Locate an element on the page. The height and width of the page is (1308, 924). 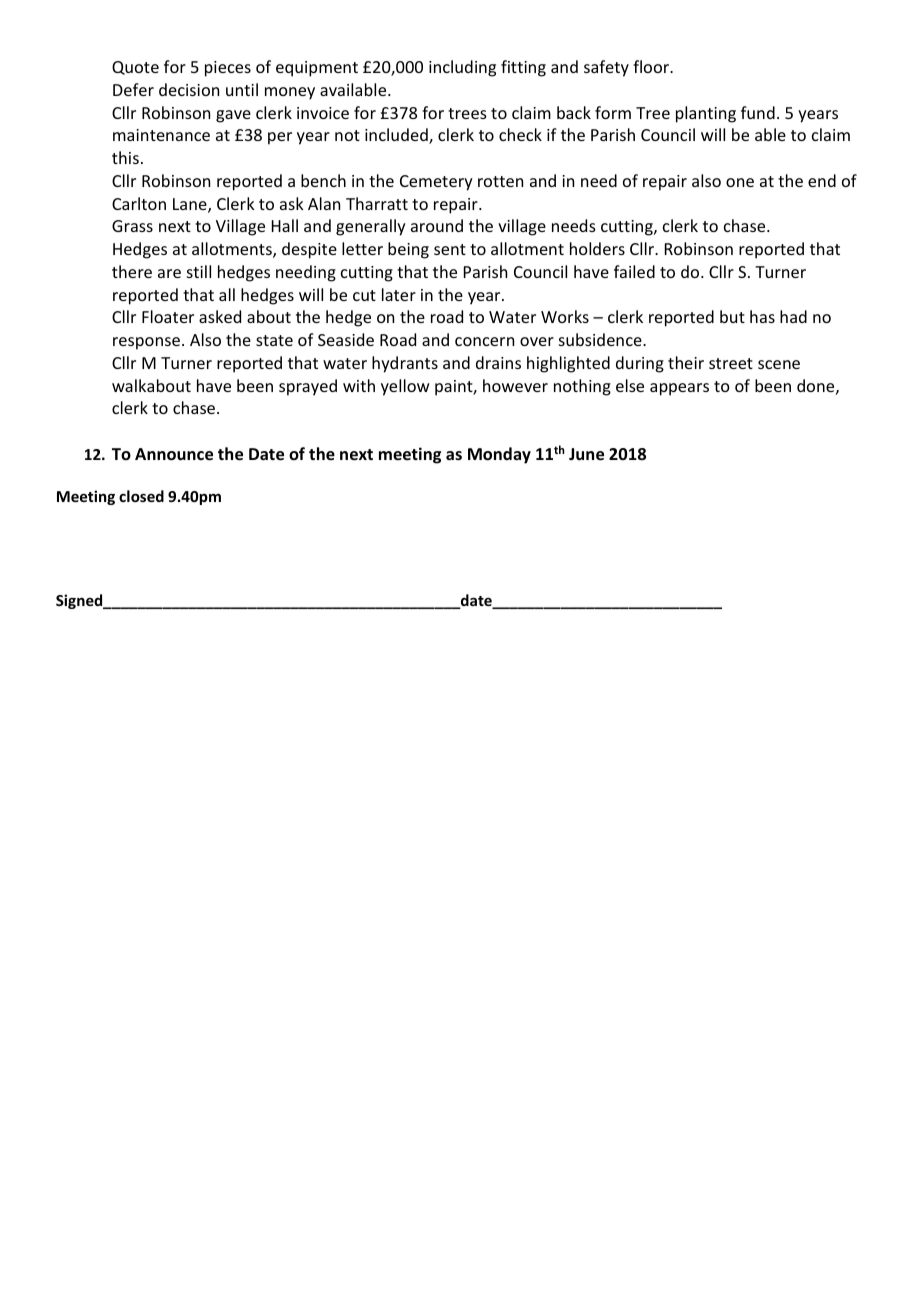
failed is located at coordinates (634, 271).
